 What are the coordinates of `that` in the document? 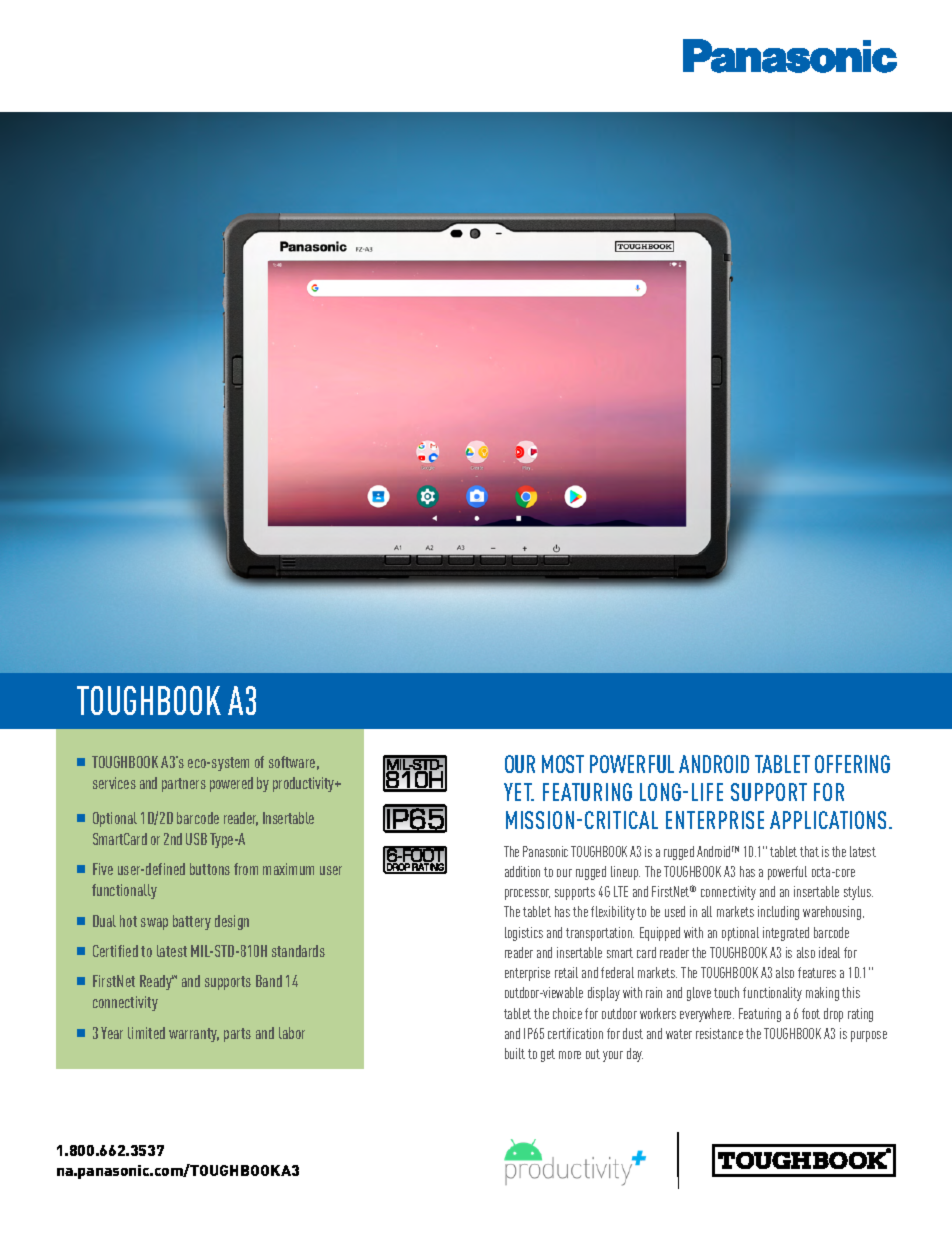 It's located at (809, 851).
